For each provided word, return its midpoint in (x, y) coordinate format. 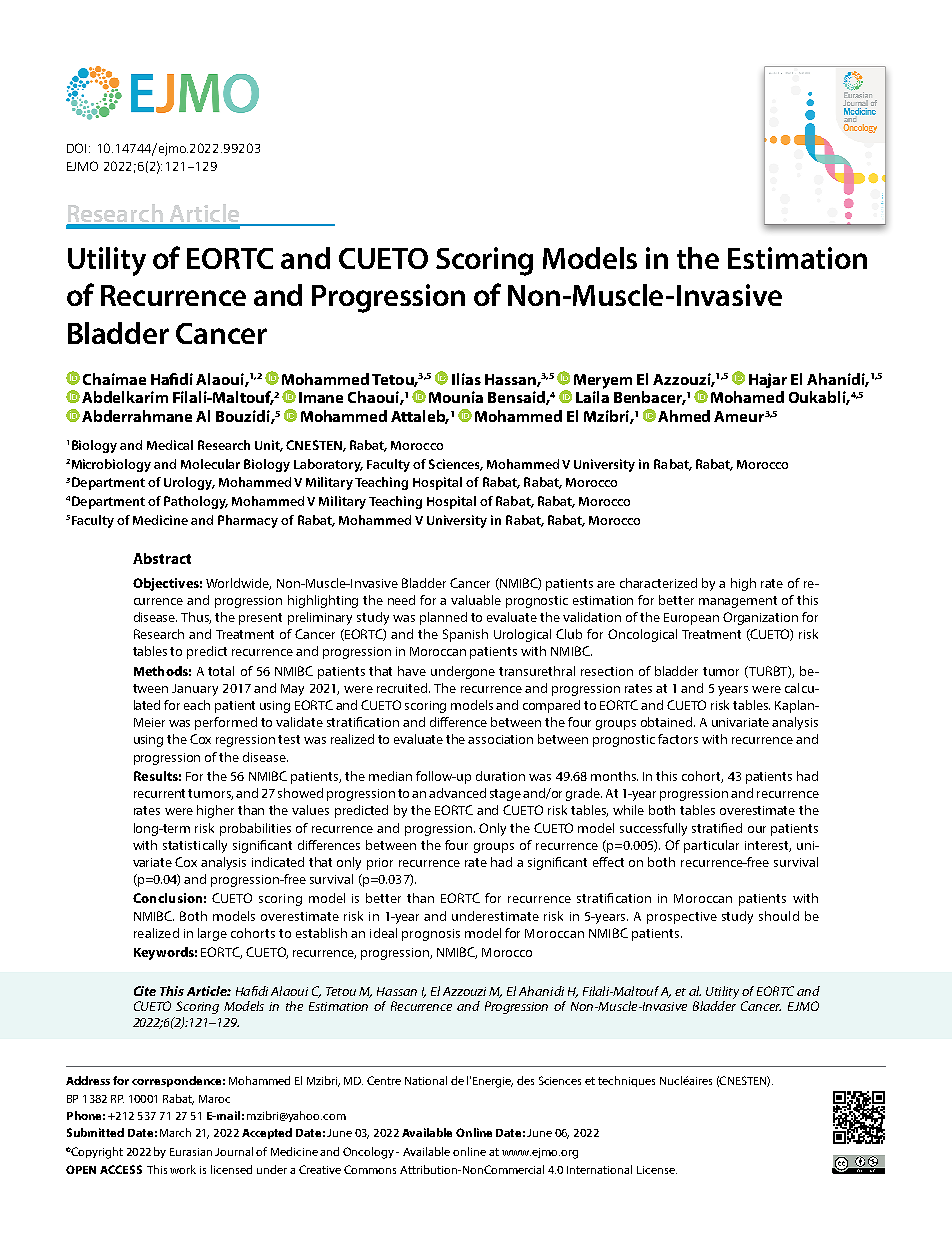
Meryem (603, 381)
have (412, 671)
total (221, 671)
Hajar (768, 380)
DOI (78, 148)
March (175, 1132)
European (691, 619)
